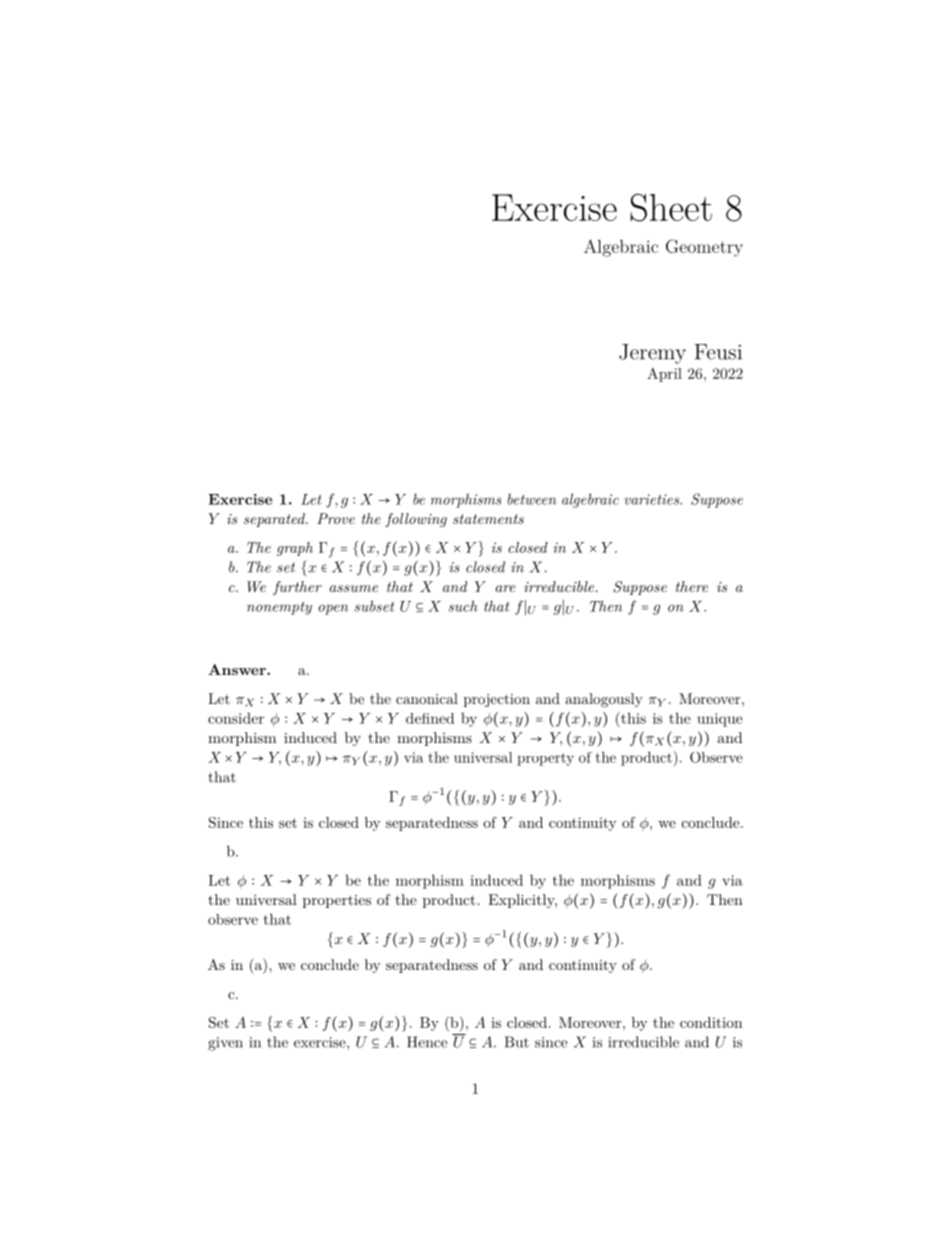  Describe the element at coordinates (532, 499) in the page. I see `between` at that location.
